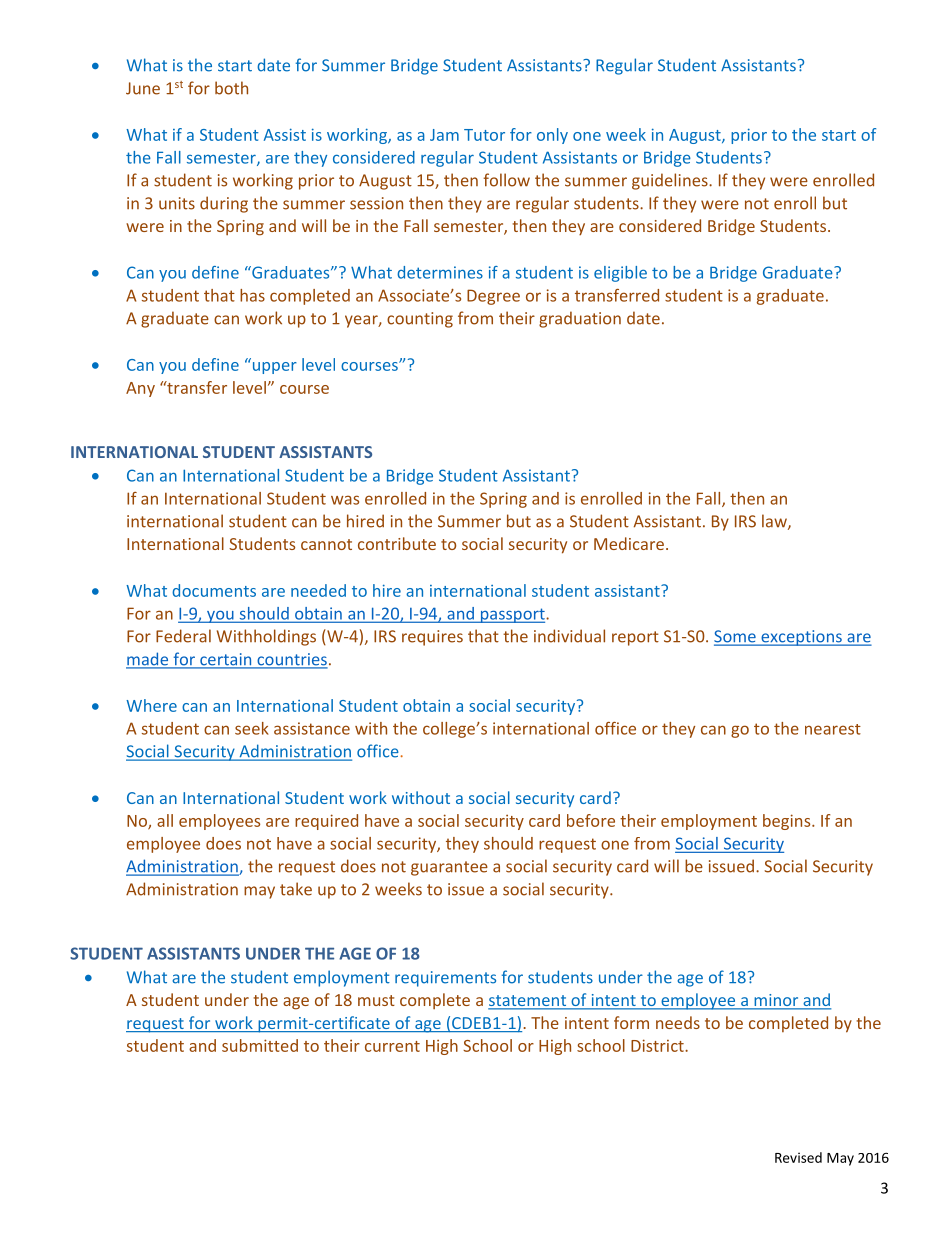 The image size is (952, 1233). What do you see at coordinates (260, 1045) in the page?
I see `submitted` at bounding box center [260, 1045].
